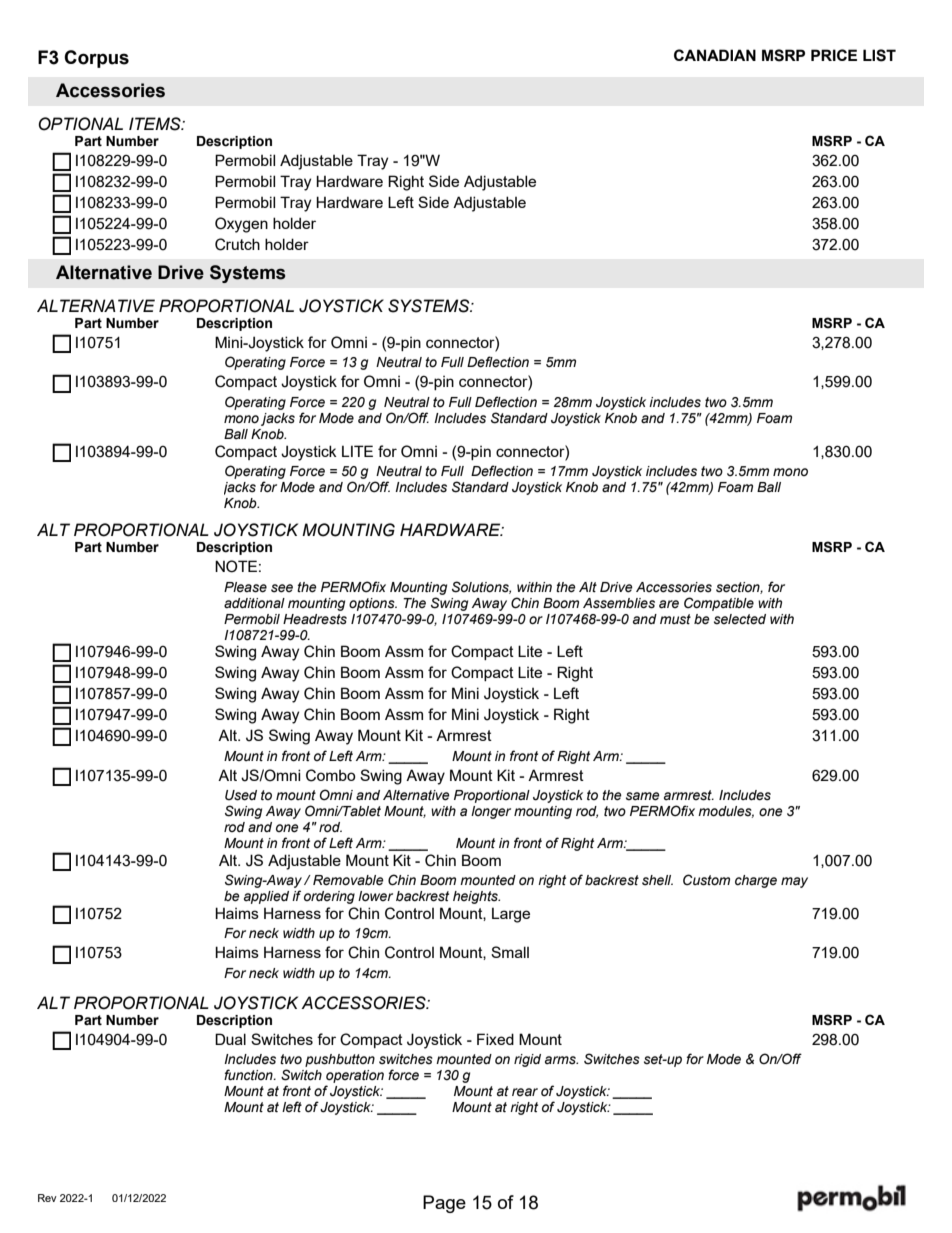 This screenshot has width=952, height=1233. Describe the element at coordinates (719, 604) in the screenshot. I see `Compatible` at that location.
